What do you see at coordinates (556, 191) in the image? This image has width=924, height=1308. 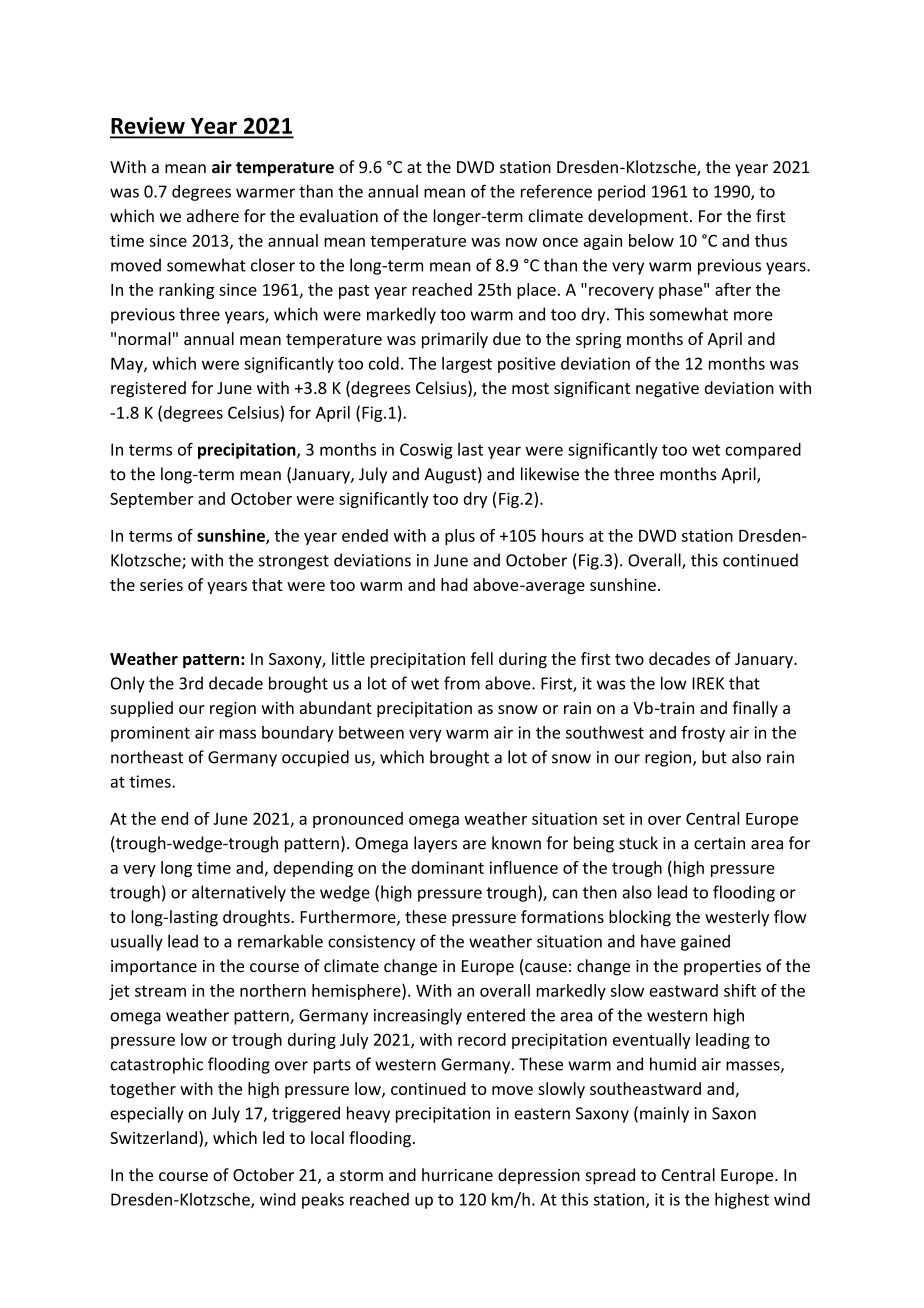 I see `reference` at bounding box center [556, 191].
